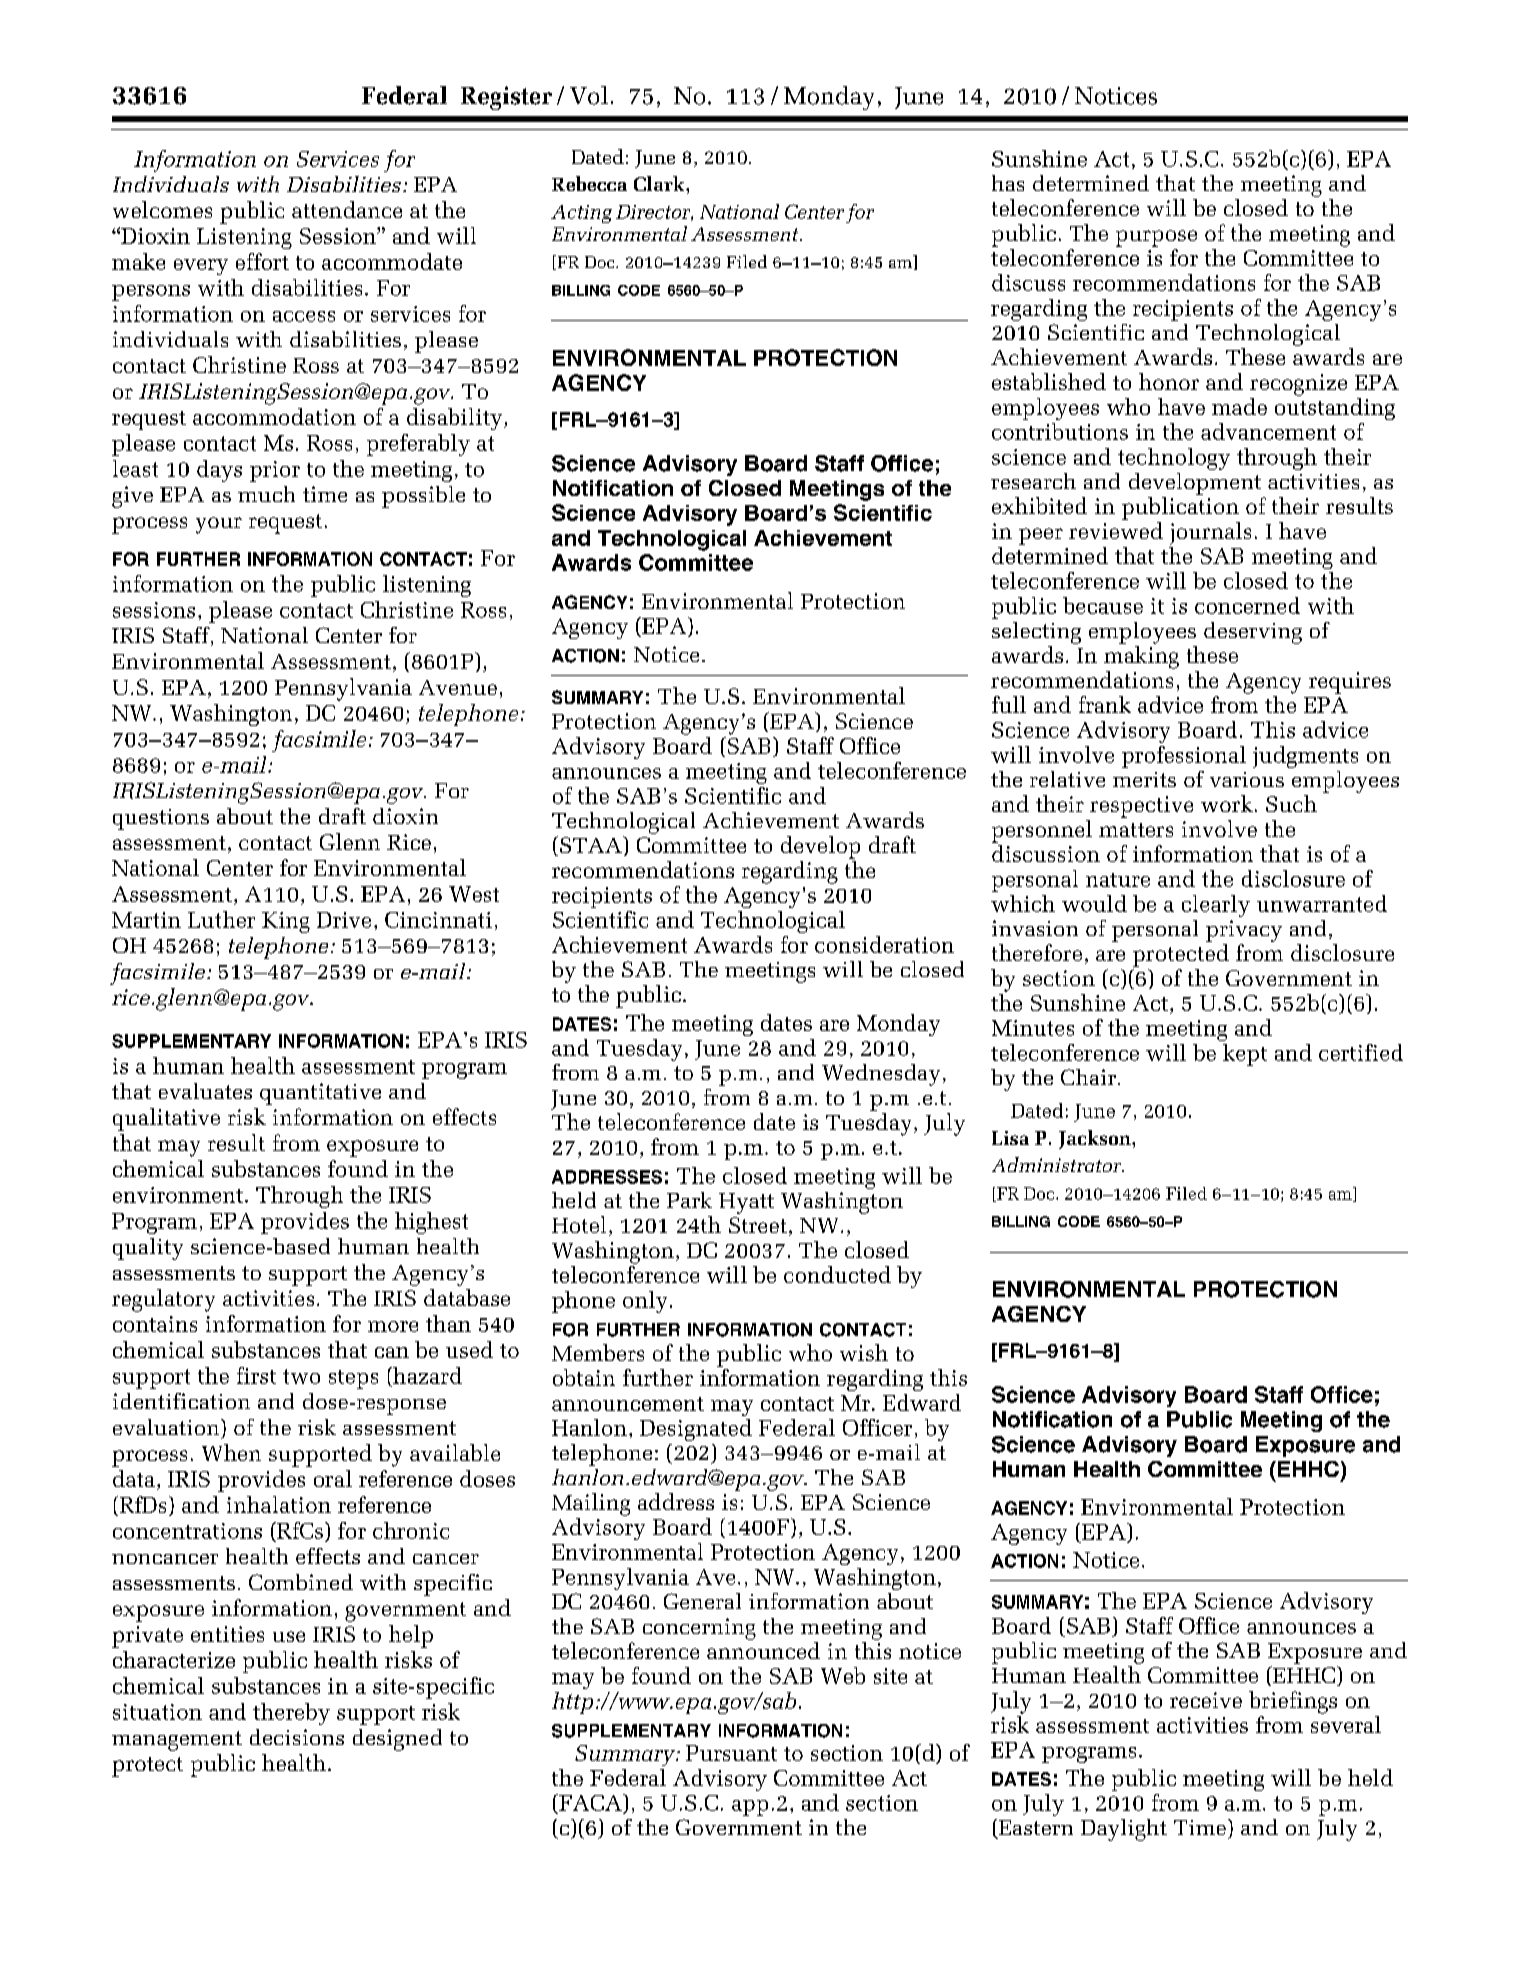 This screenshot has height=1967, width=1520. What do you see at coordinates (660, 183) in the screenshot?
I see `Clark` at bounding box center [660, 183].
